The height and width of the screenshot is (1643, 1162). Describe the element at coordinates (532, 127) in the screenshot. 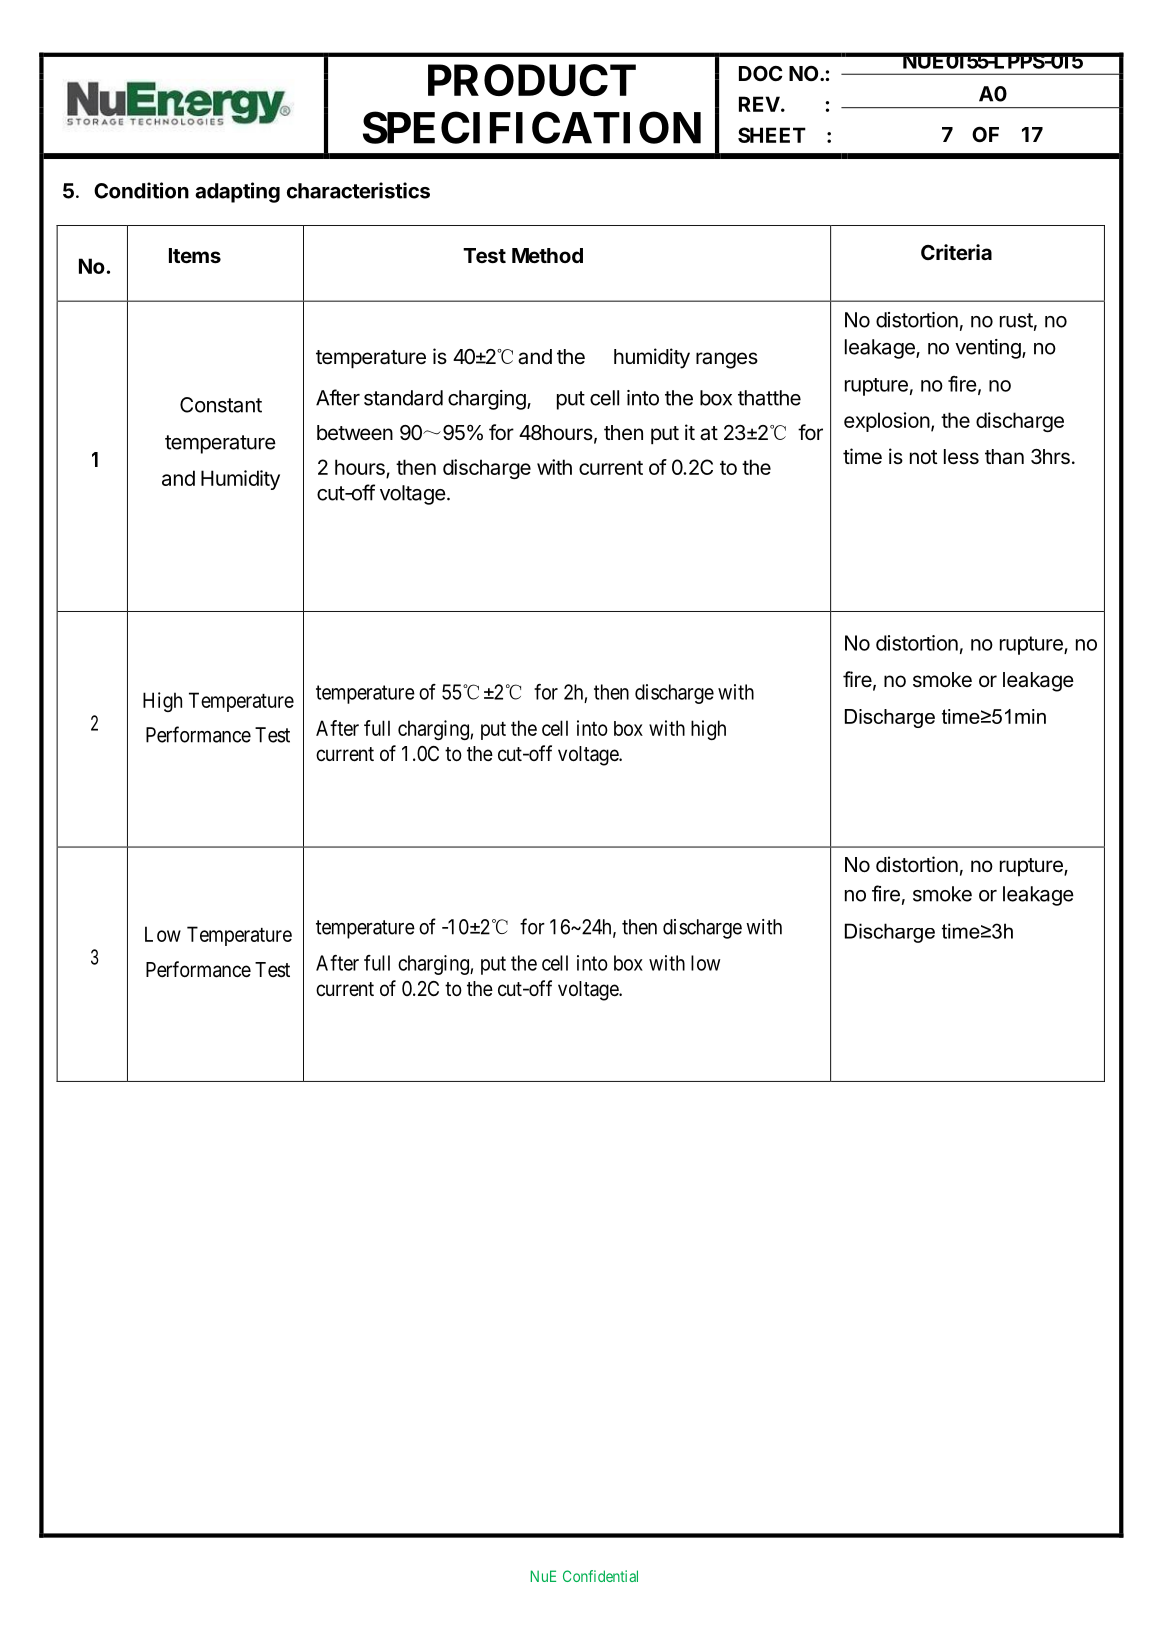

I see `SPECIFICATION` at that location.
